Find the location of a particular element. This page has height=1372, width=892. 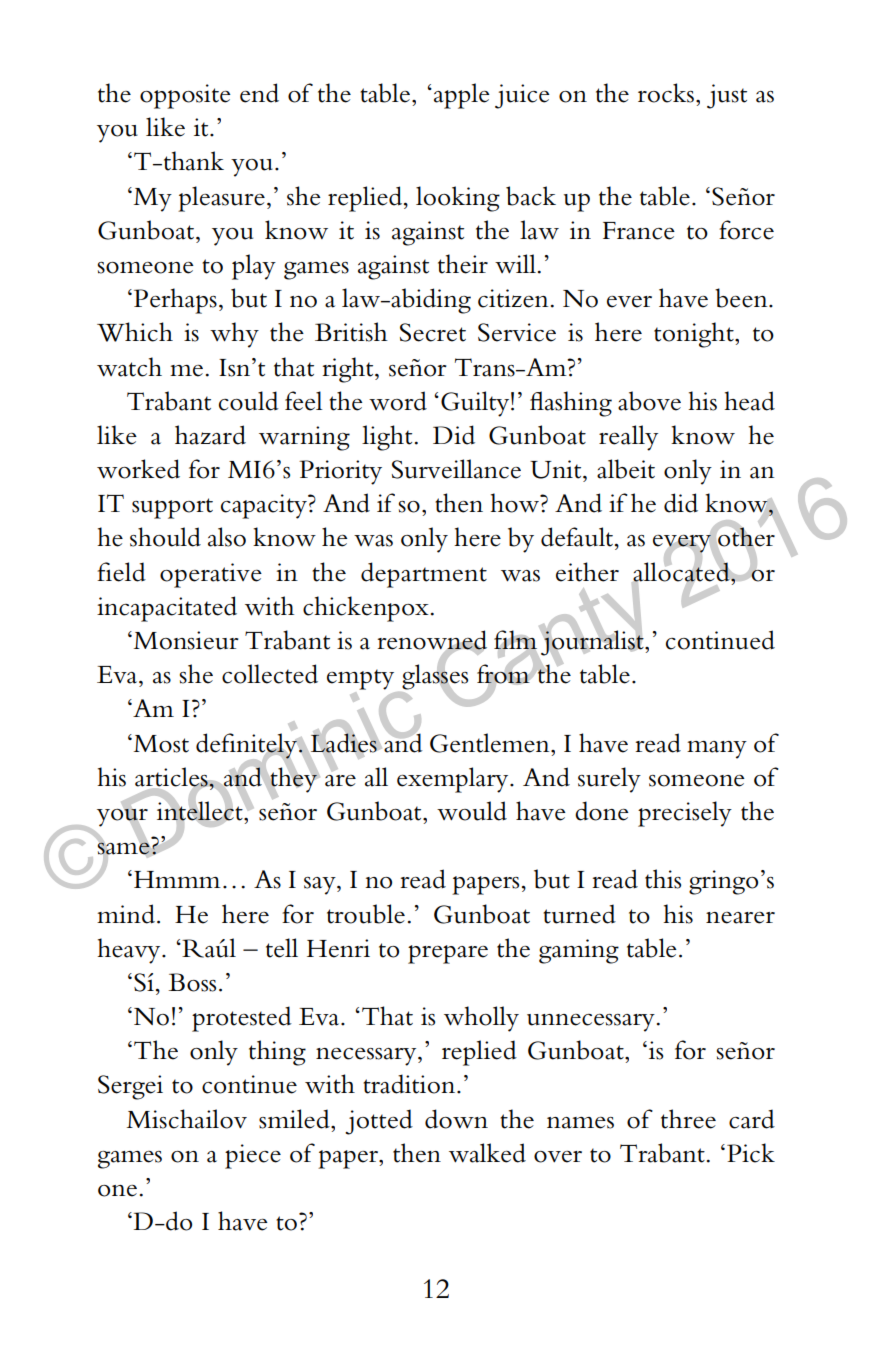

Secret is located at coordinates (433, 332).
